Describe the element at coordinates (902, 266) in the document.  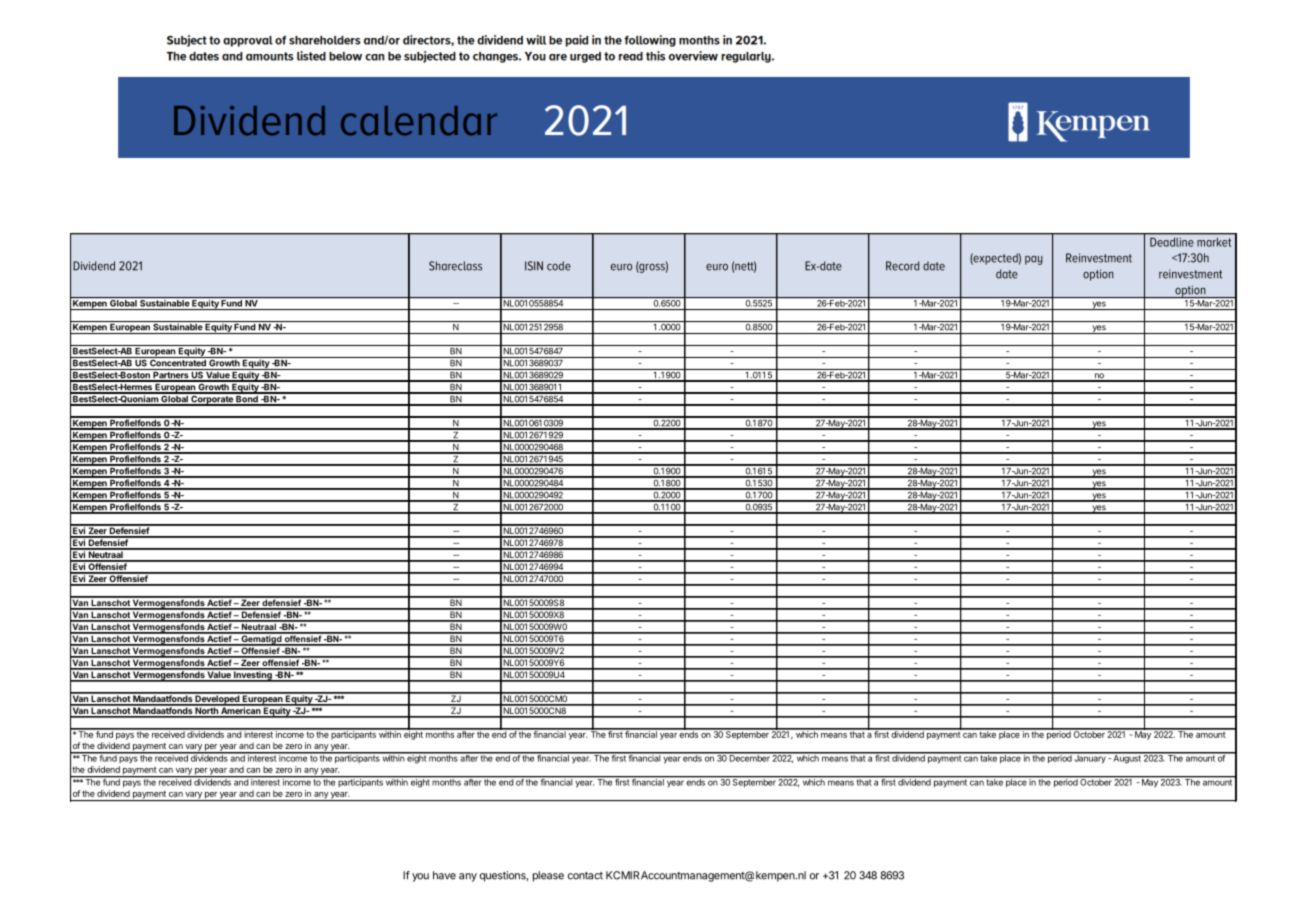
I see `Record` at that location.
